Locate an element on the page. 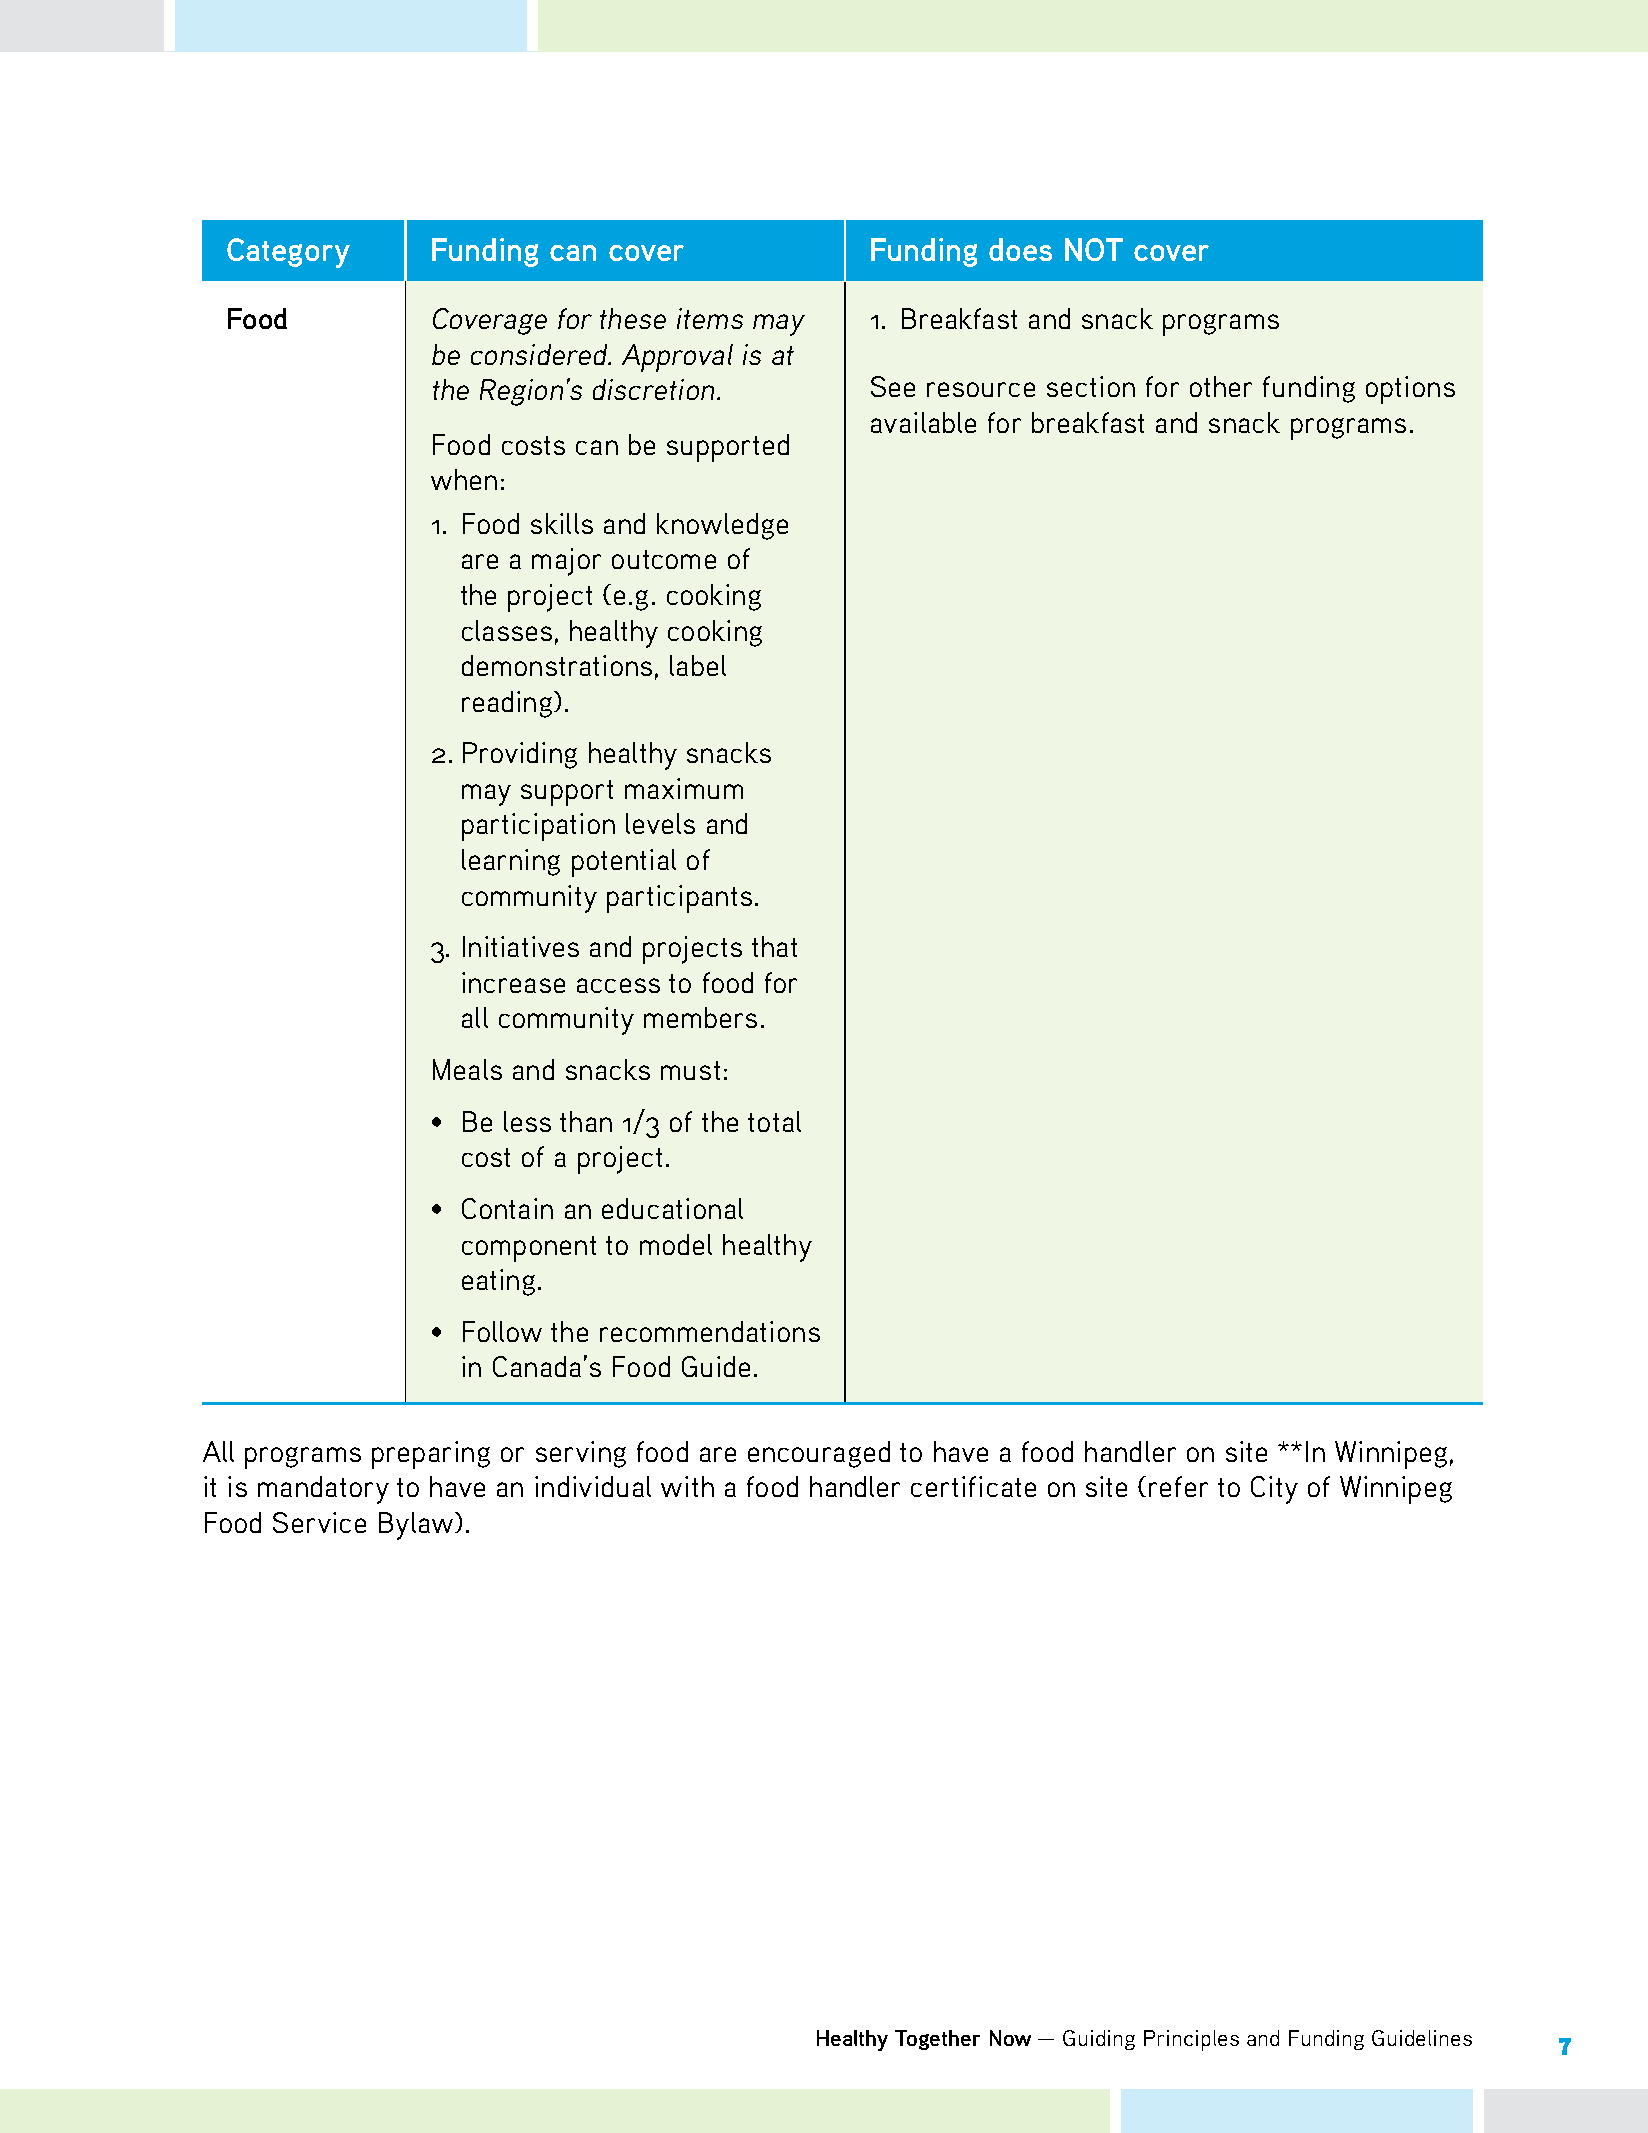 This image has height=2133, width=1648. Category is located at coordinates (288, 253).
